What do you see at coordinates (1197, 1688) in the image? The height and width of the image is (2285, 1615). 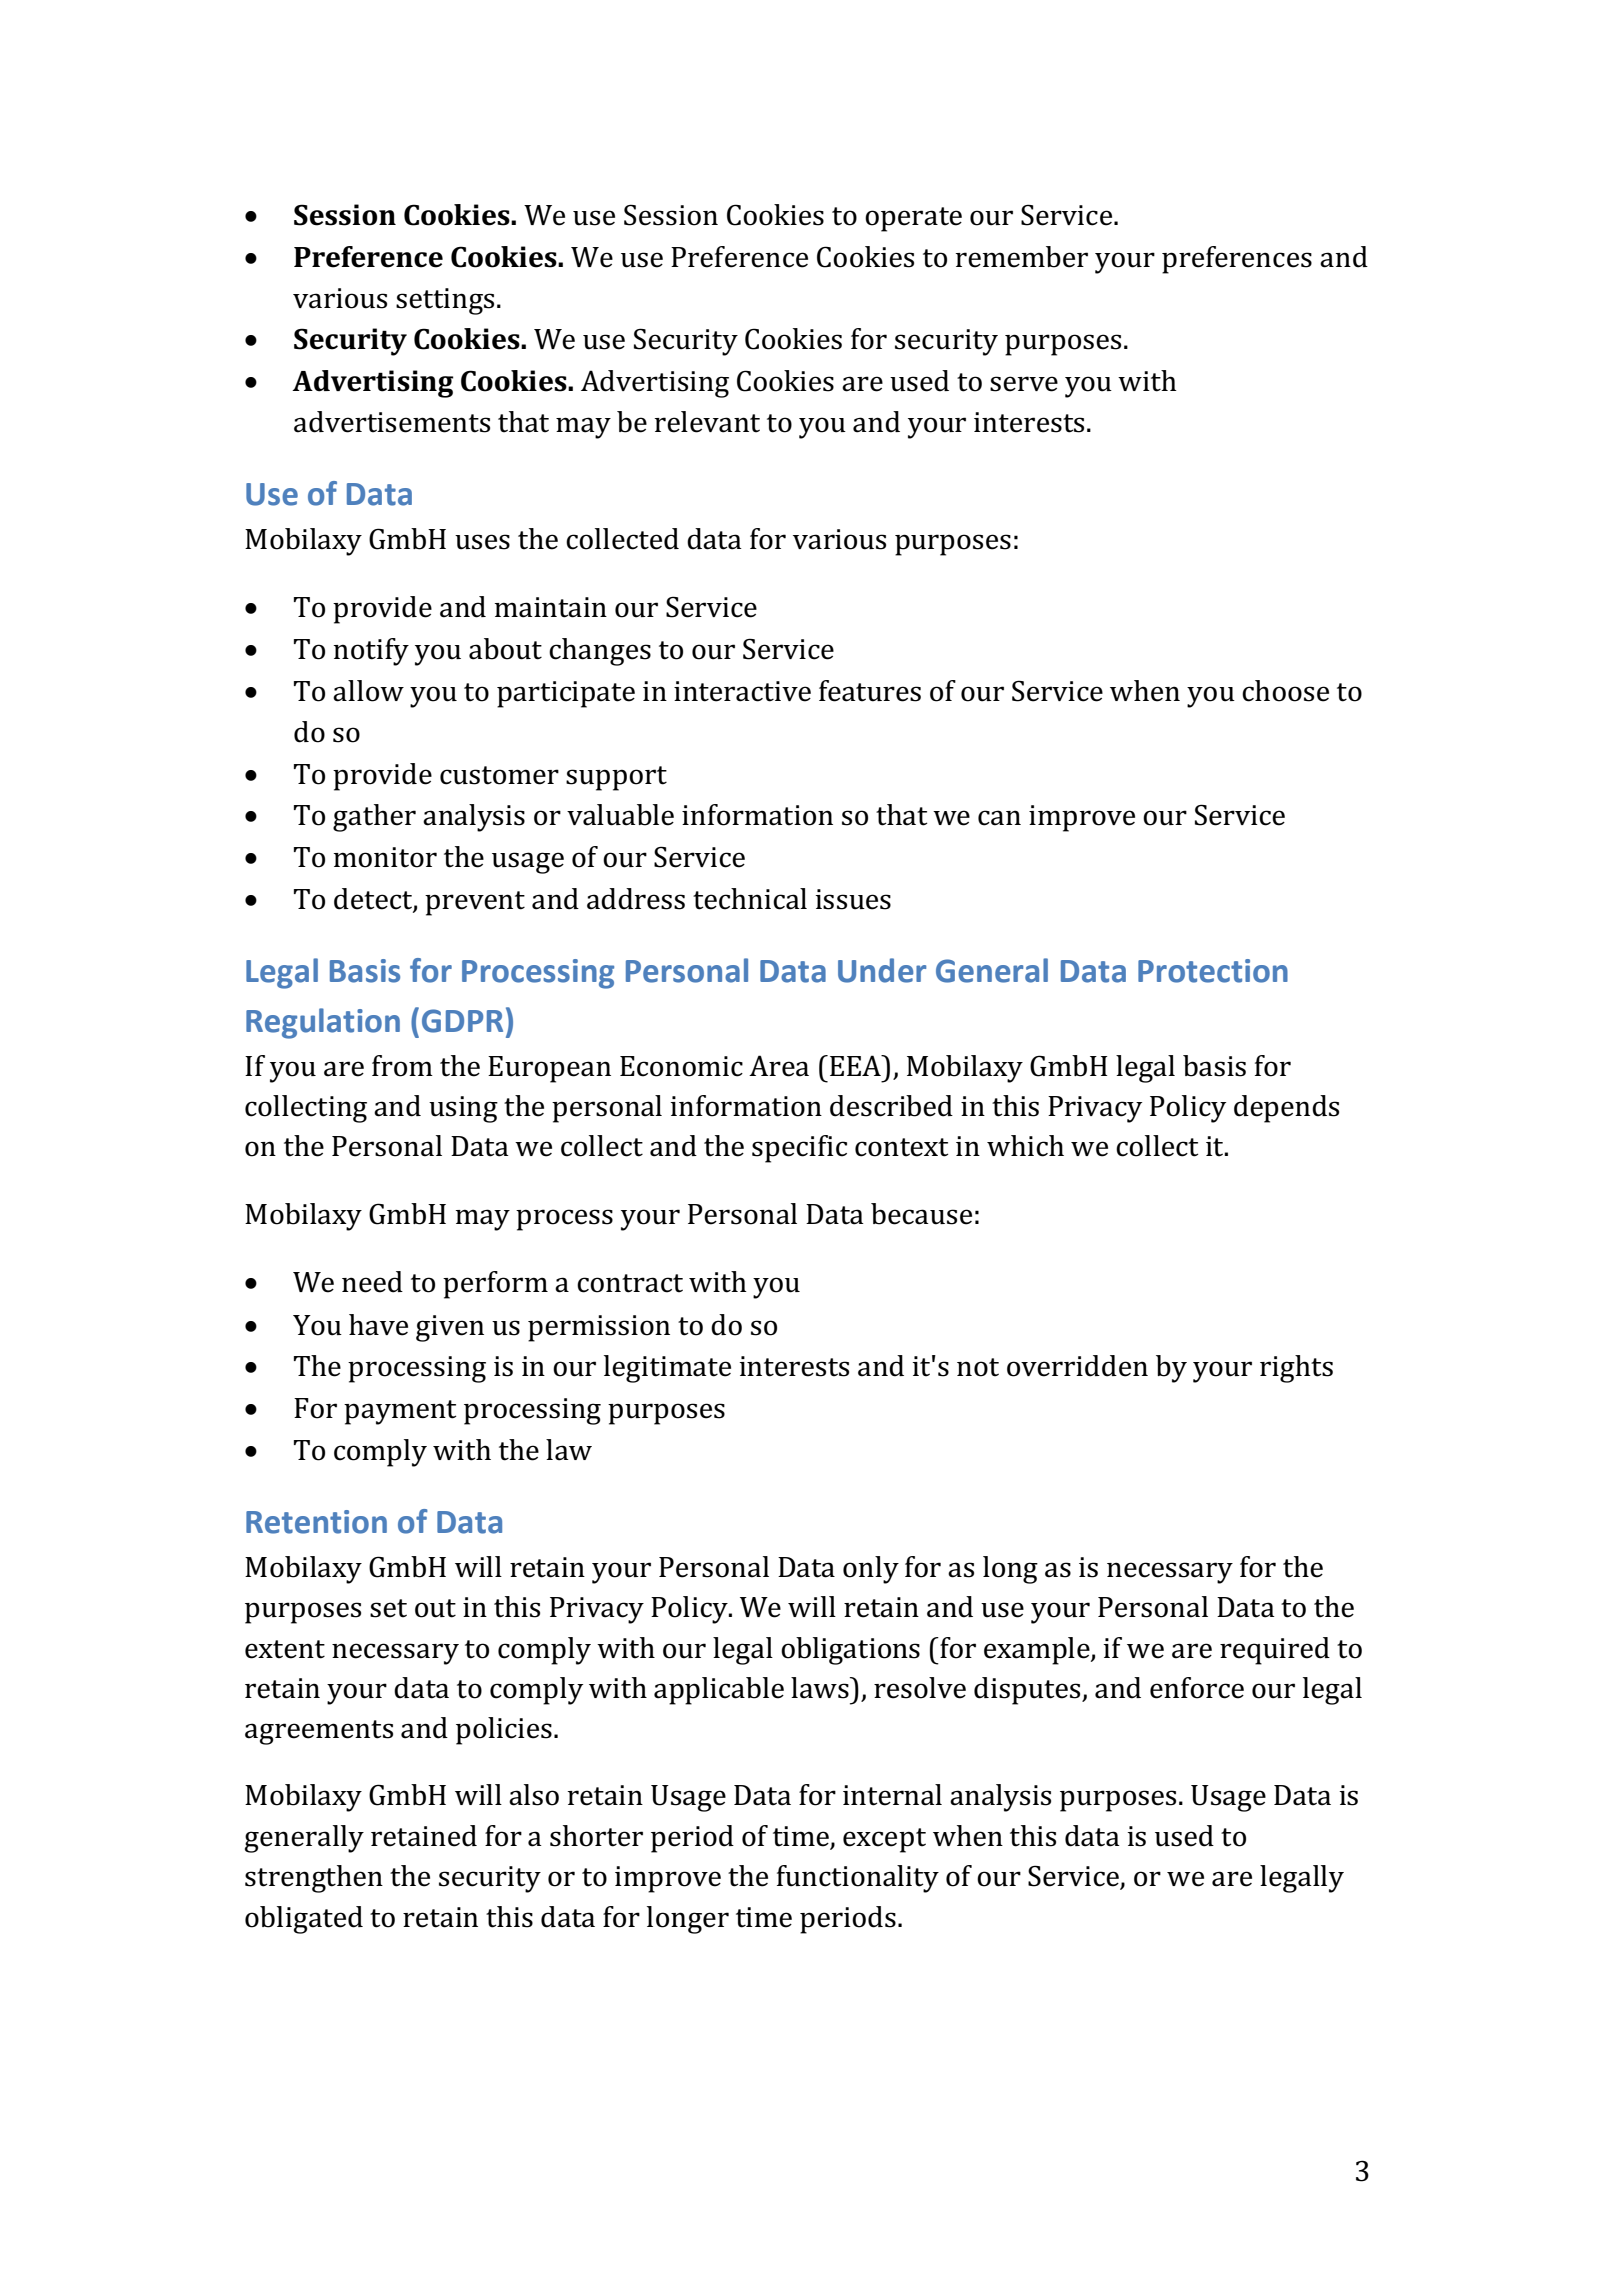 I see `enforce` at bounding box center [1197, 1688].
